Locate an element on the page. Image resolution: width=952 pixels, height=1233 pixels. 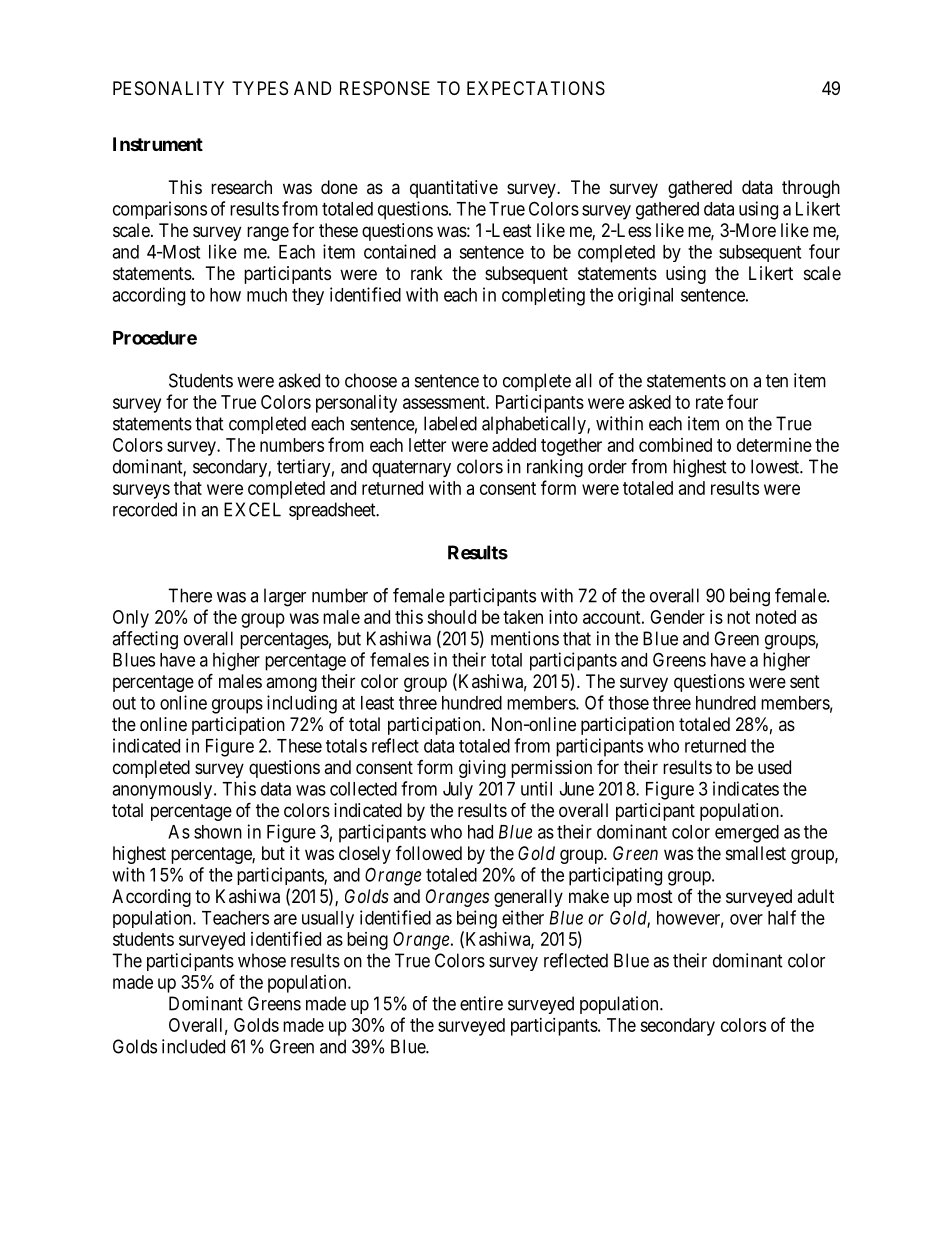
noted is located at coordinates (776, 617).
